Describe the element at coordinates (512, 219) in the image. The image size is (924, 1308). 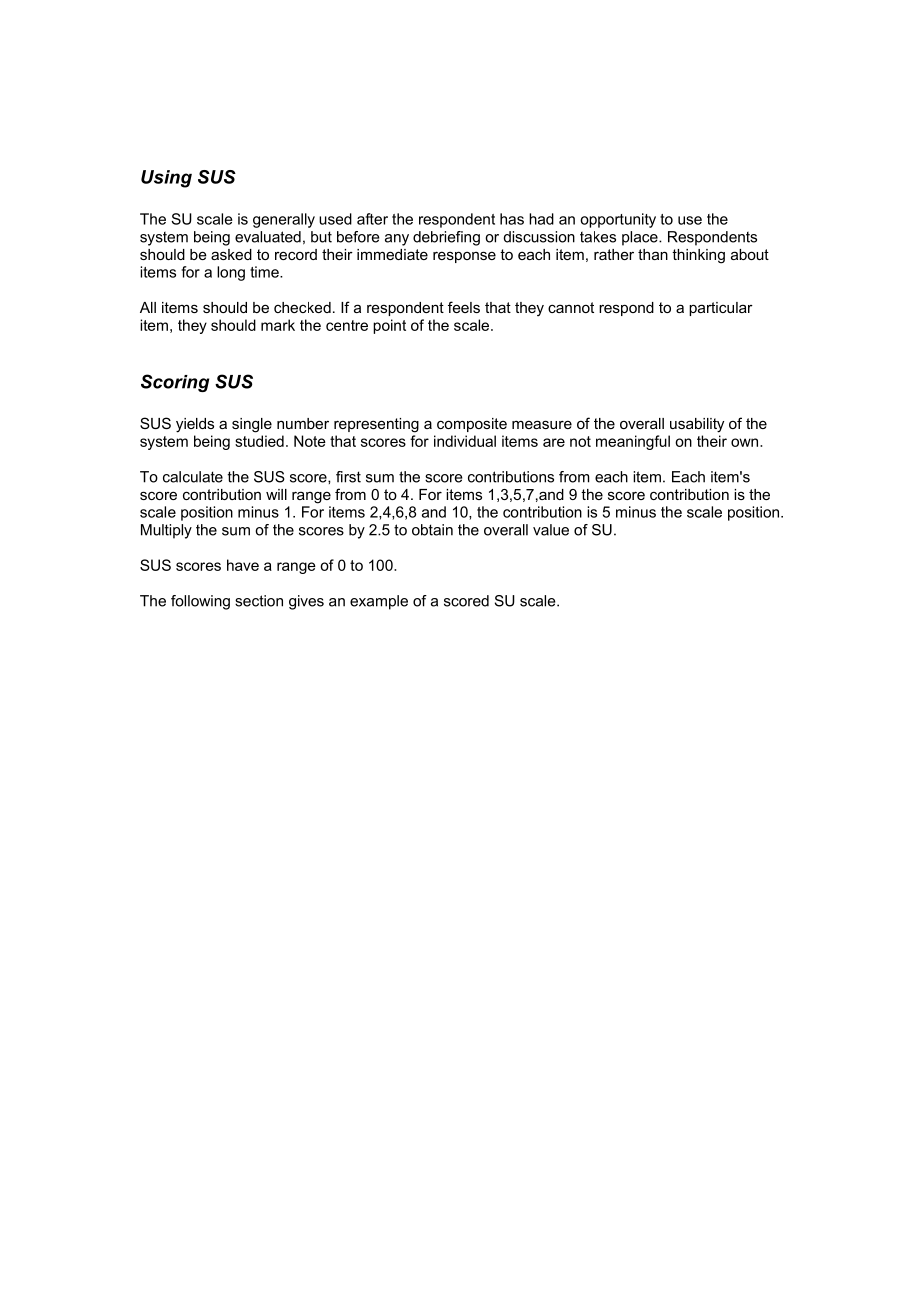
I see `has` at that location.
